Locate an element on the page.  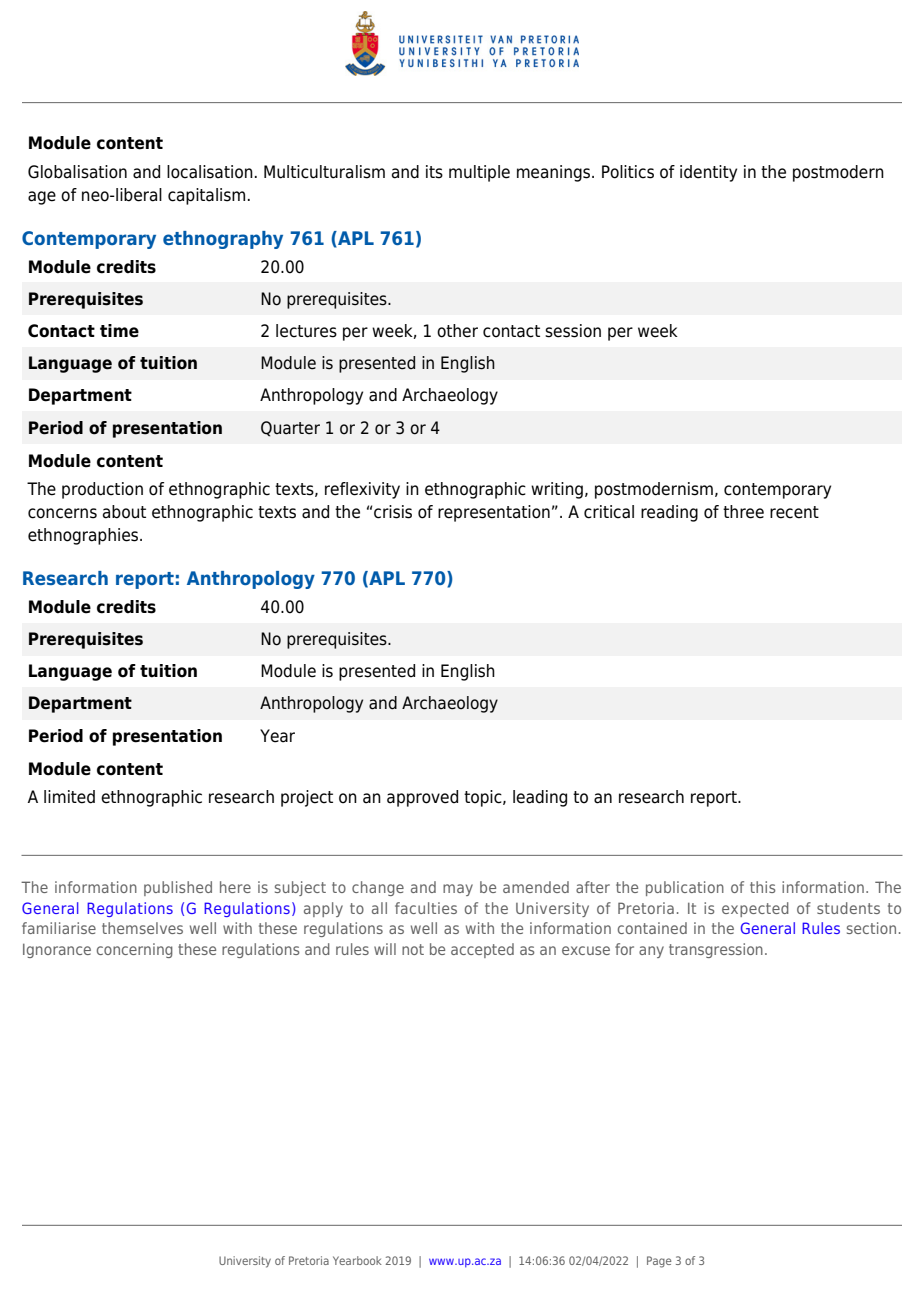
capitalism is located at coordinates (206, 196).
